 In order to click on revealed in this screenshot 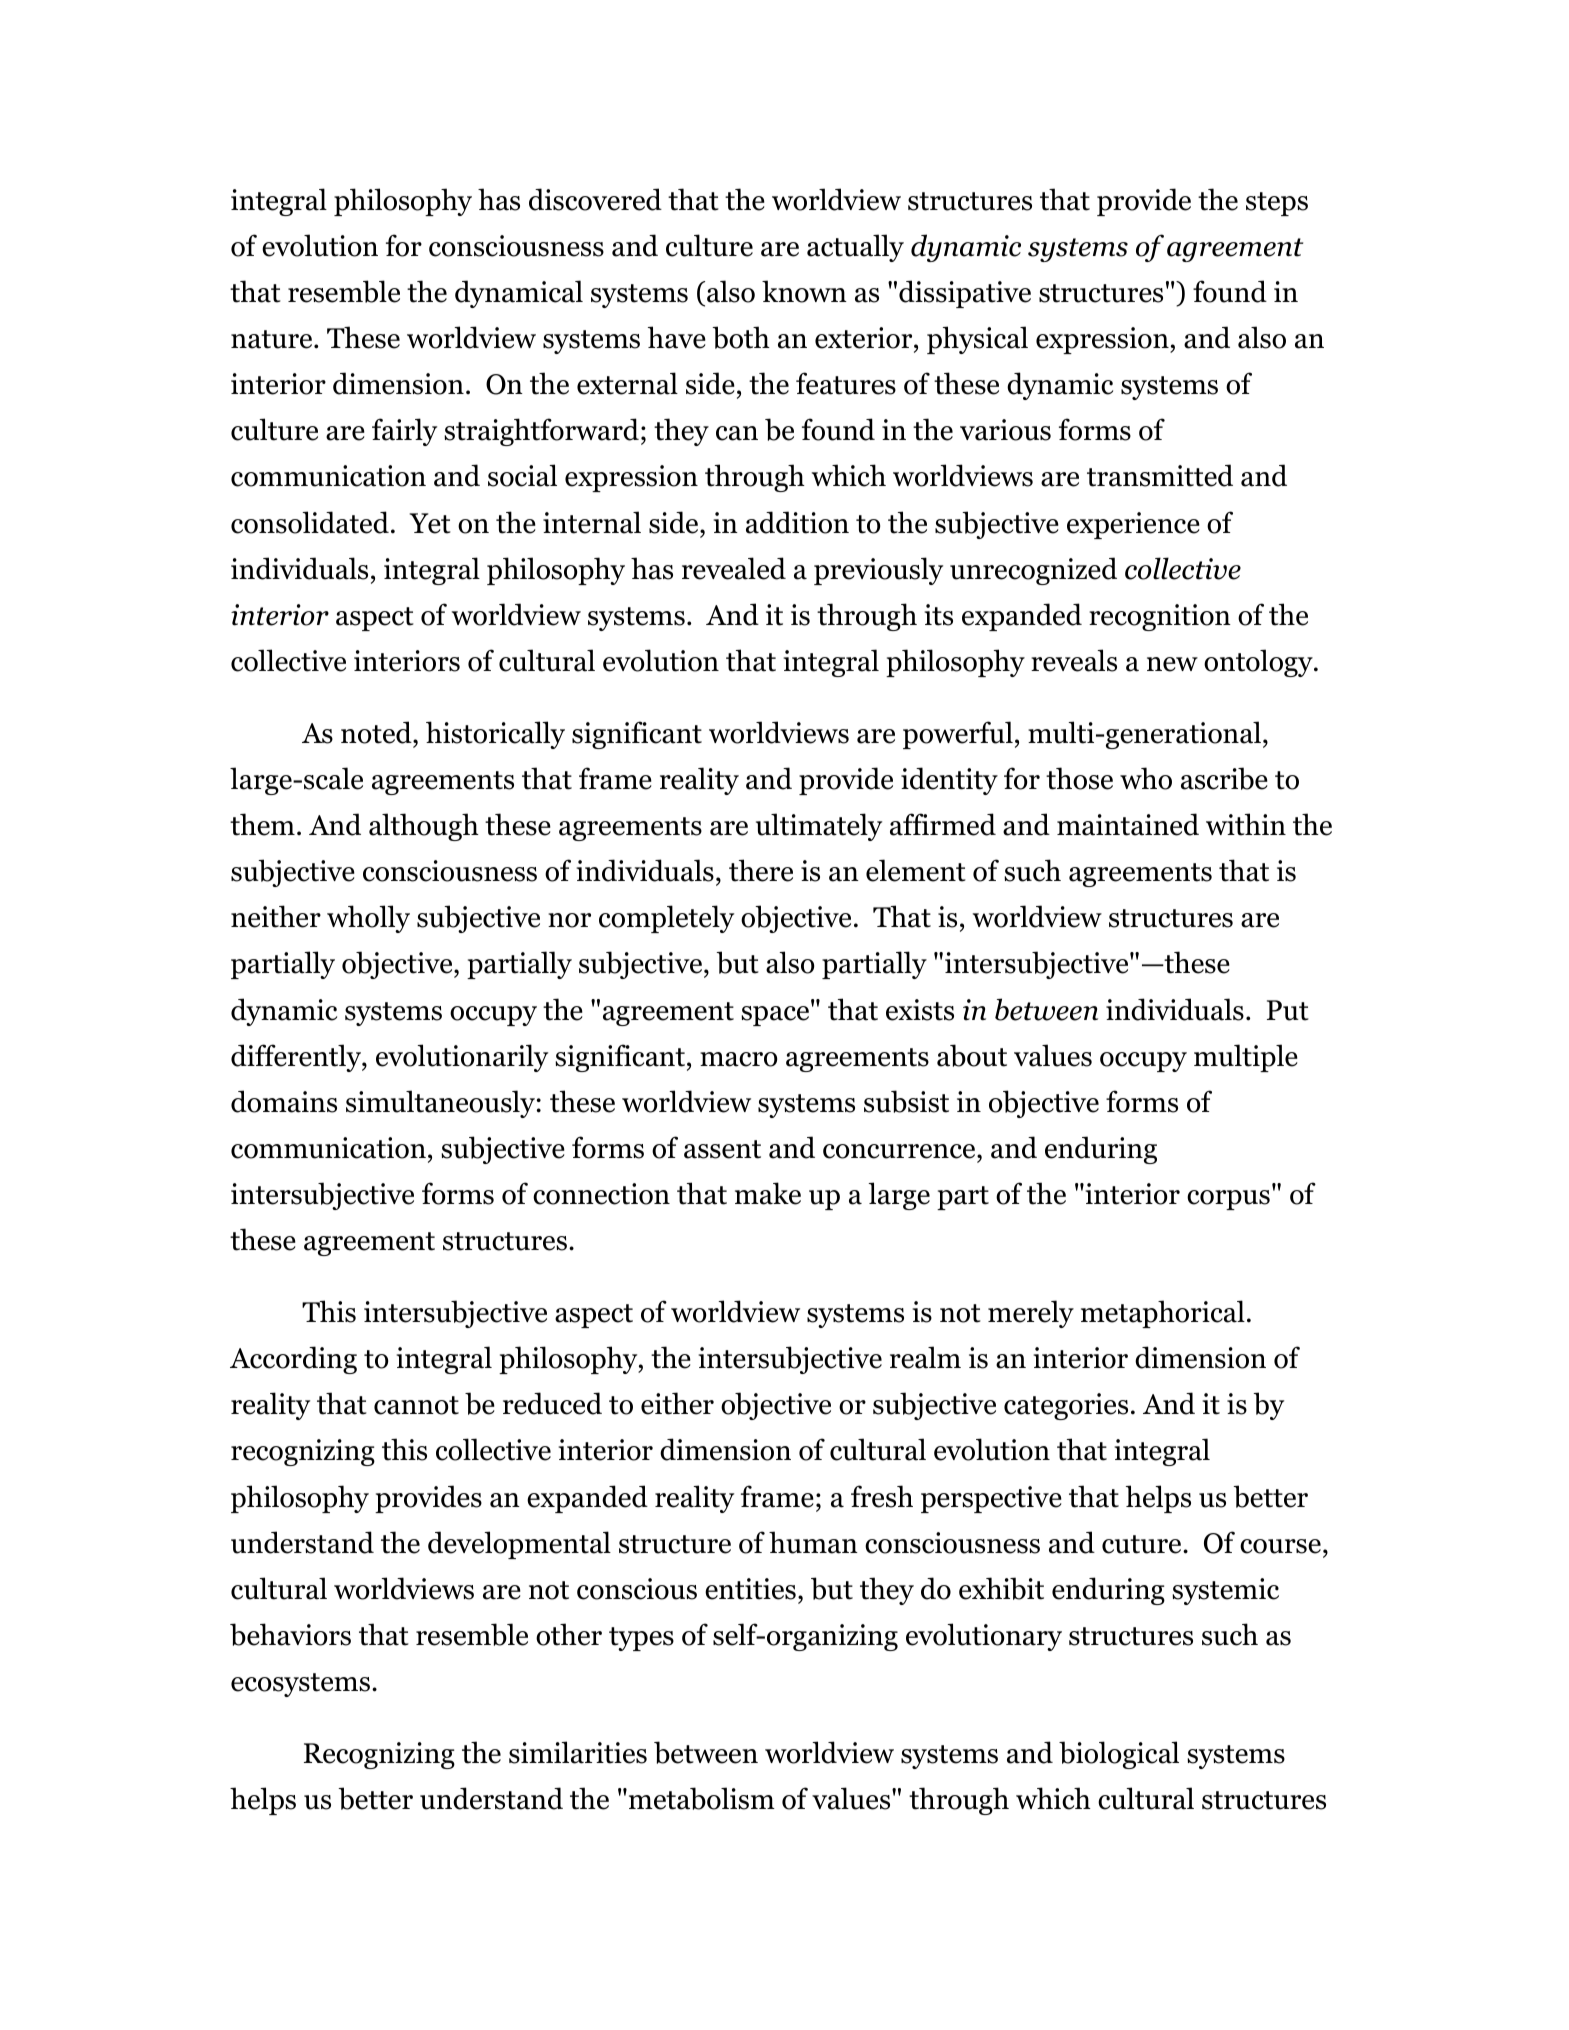, I will do `click(734, 568)`.
